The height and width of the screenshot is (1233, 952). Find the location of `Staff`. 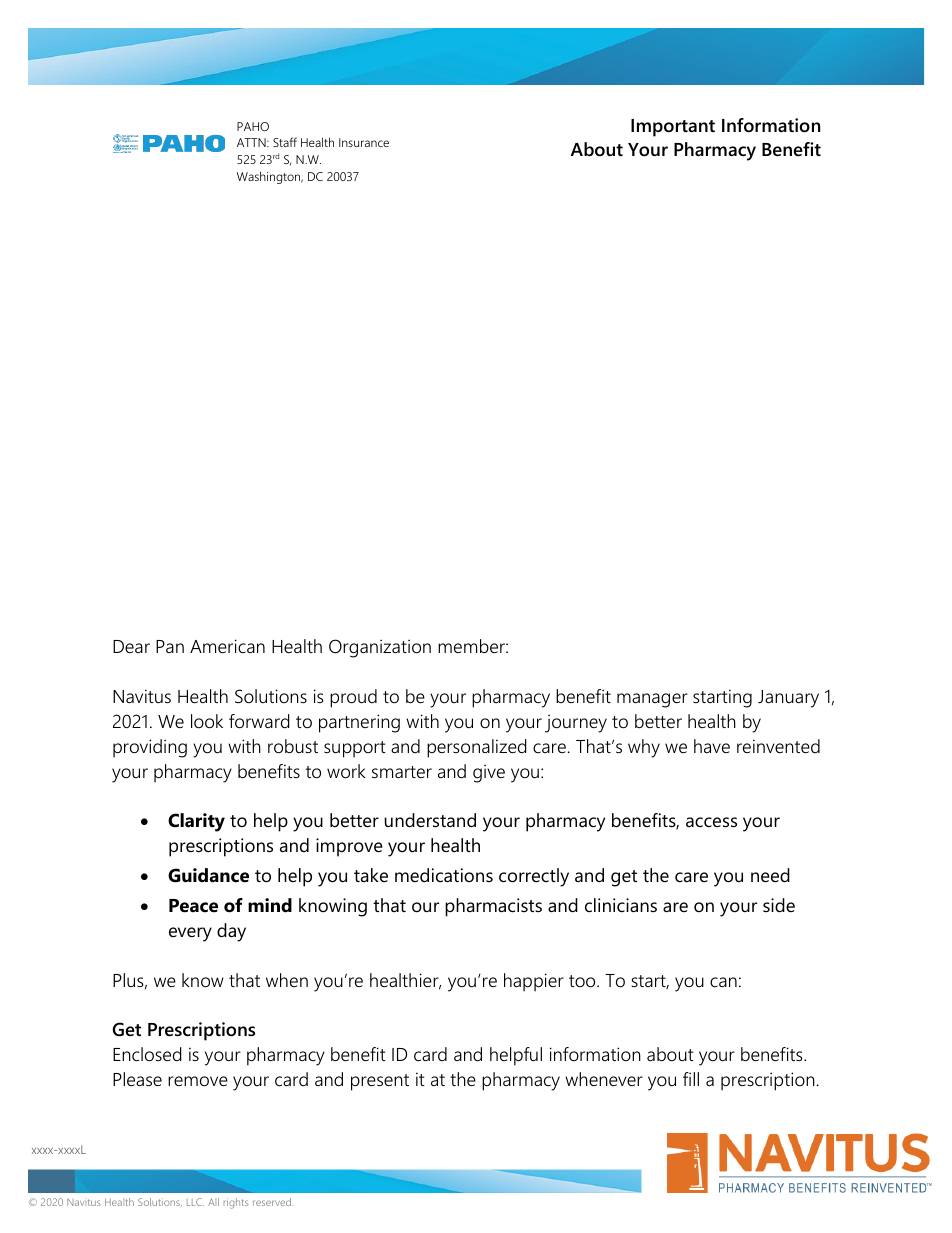

Staff is located at coordinates (285, 142).
